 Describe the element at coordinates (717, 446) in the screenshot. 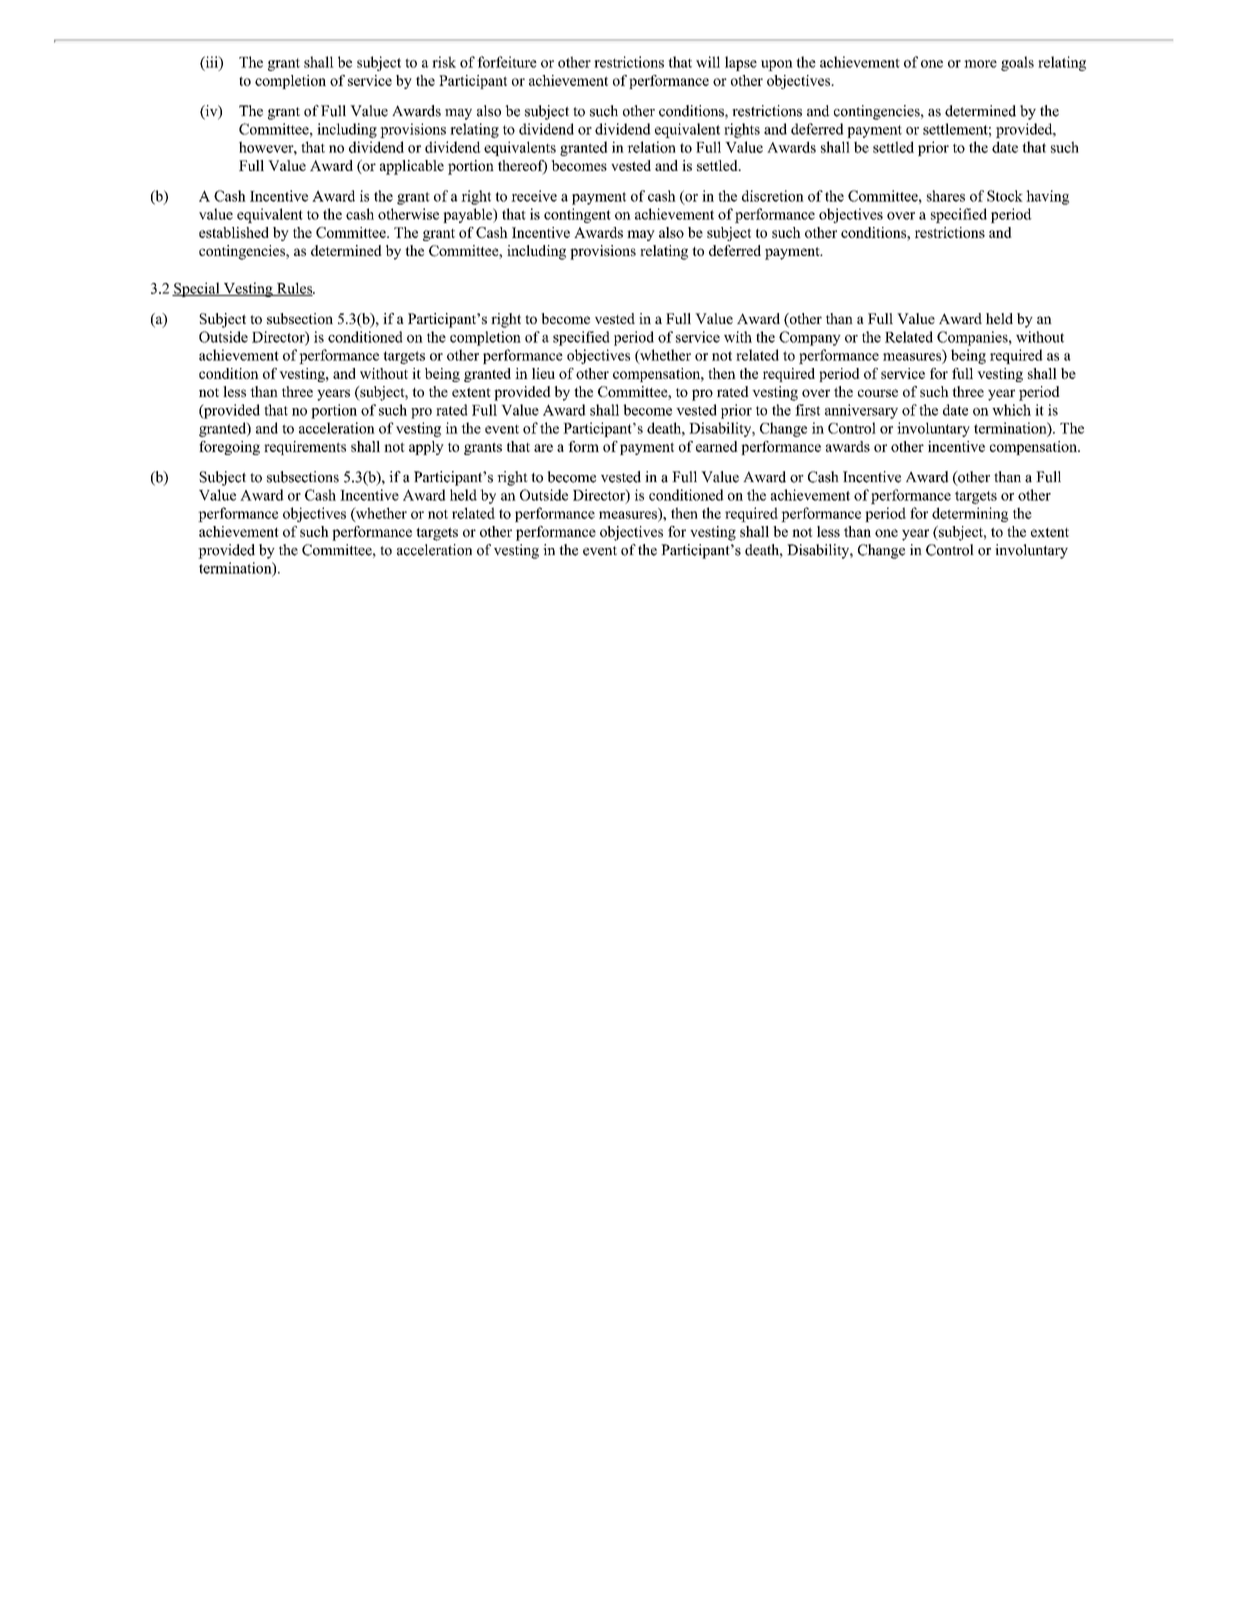

I see `earned` at that location.
